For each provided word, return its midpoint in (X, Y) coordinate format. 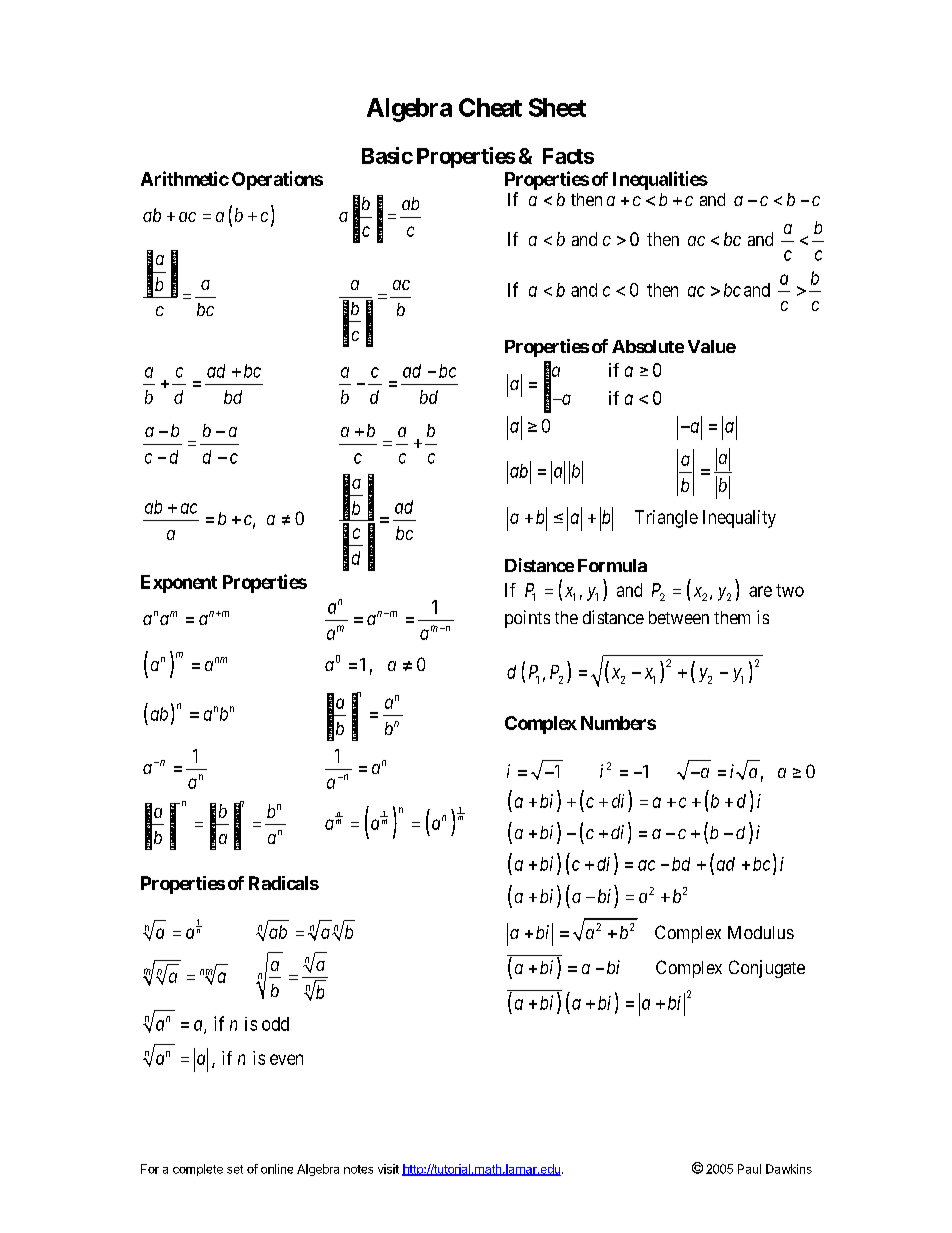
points (527, 619)
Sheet (557, 107)
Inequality (739, 519)
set (235, 1169)
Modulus (761, 932)
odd (275, 1024)
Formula (612, 565)
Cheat (490, 107)
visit (388, 1169)
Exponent (179, 584)
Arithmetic (185, 178)
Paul (749, 1169)
